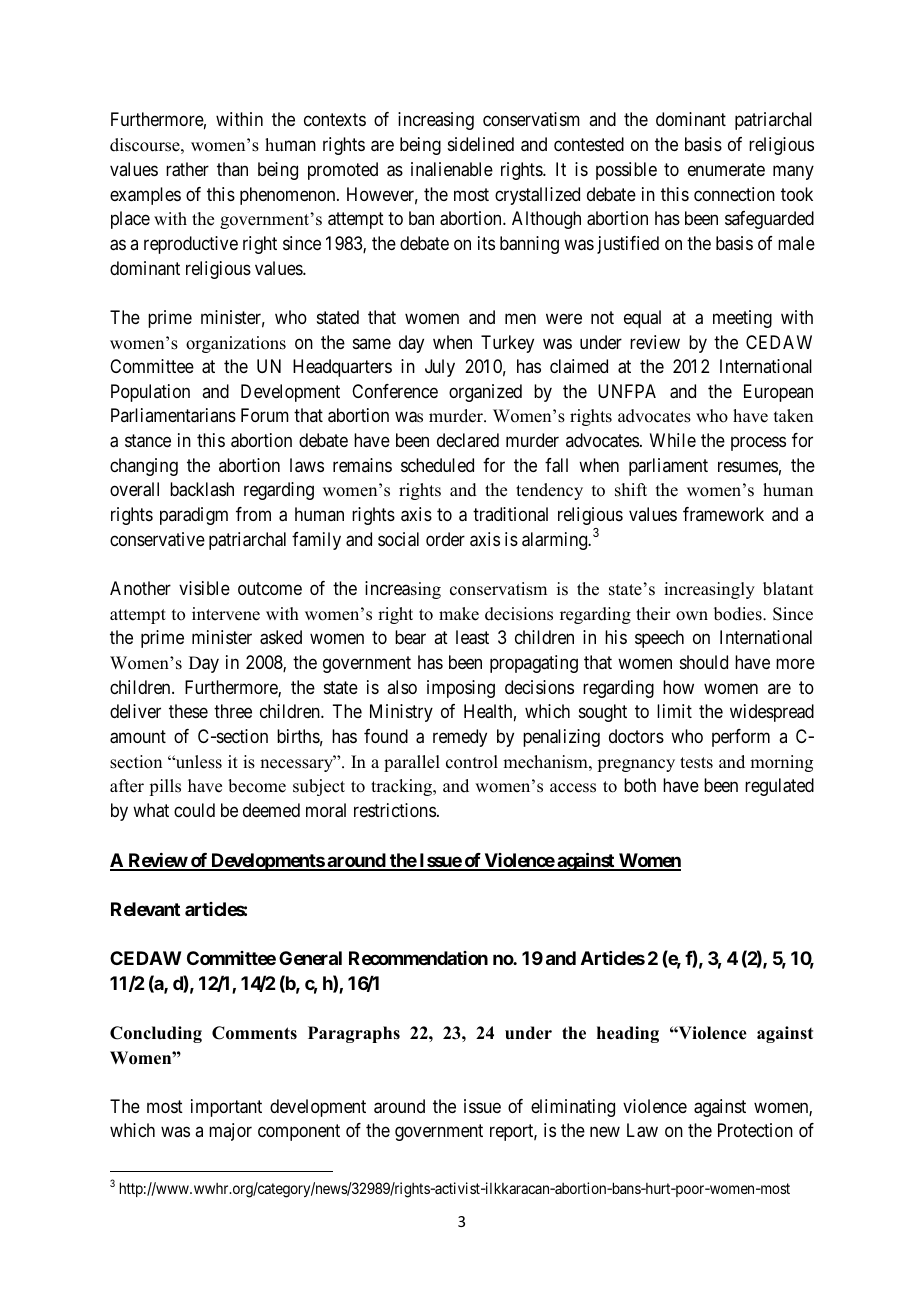  Describe the element at coordinates (481, 144) in the image. I see `sidelined` at that location.
